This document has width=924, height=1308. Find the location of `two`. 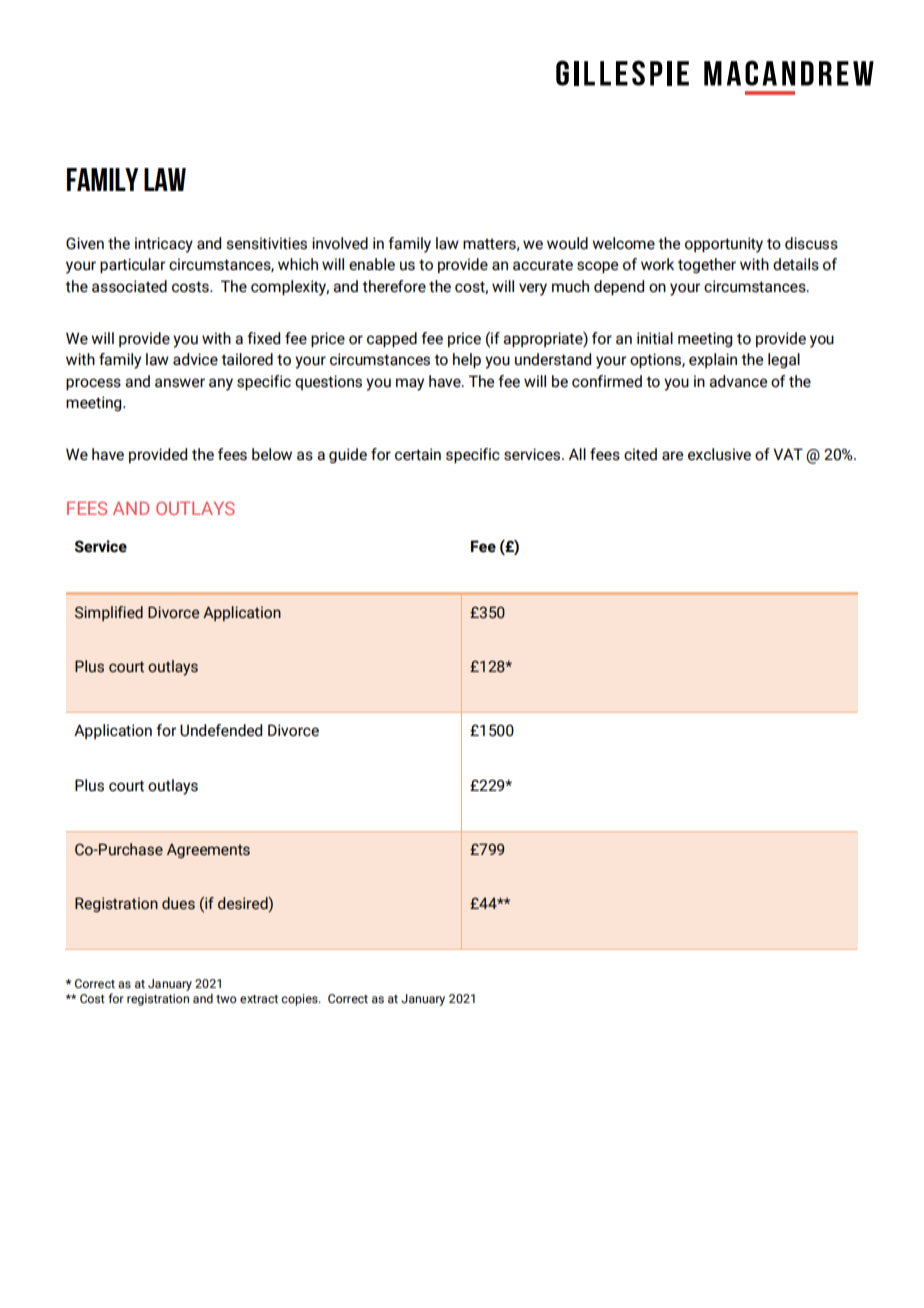

two is located at coordinates (226, 999).
